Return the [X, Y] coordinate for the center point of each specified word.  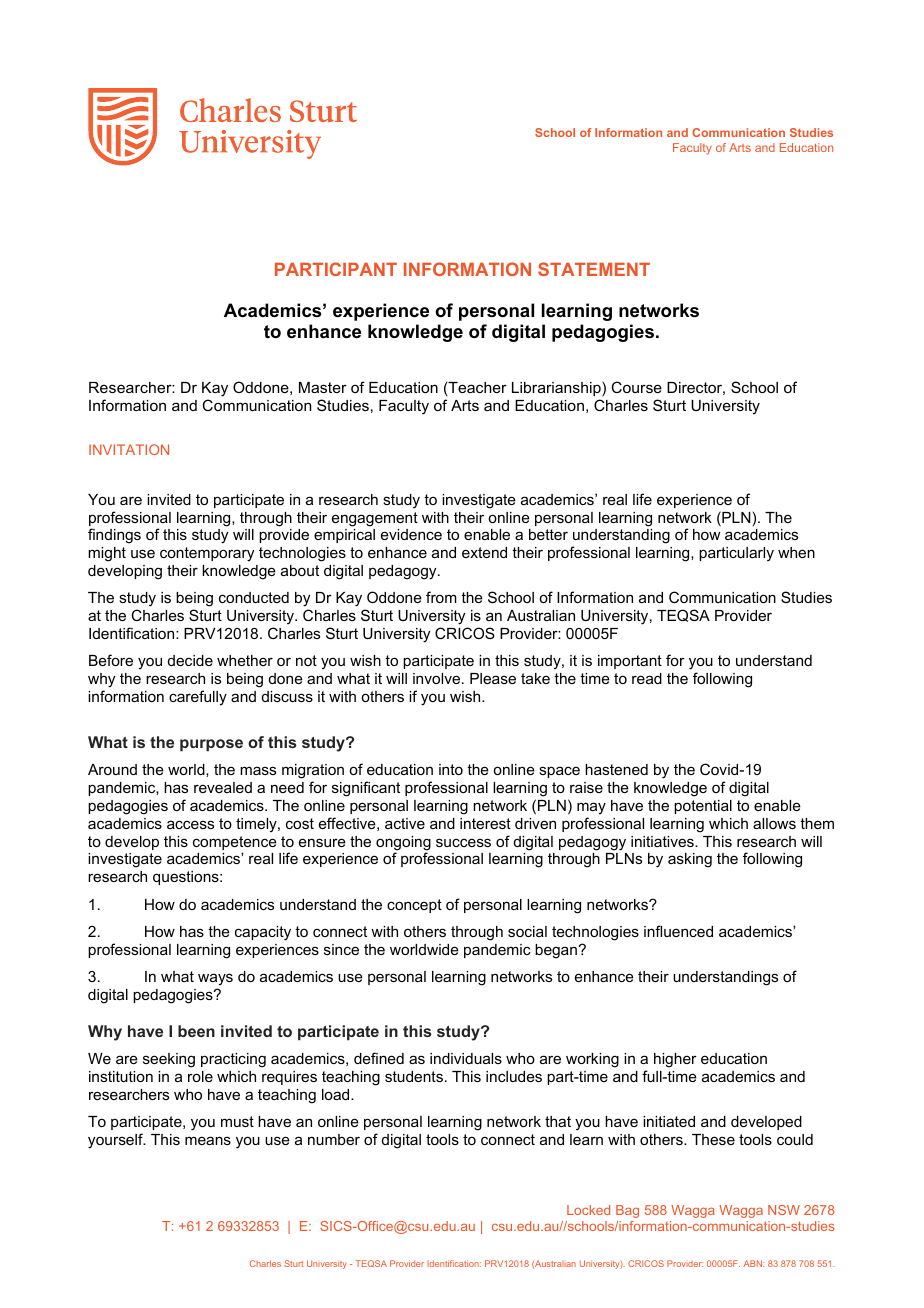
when [796, 552]
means [208, 1140]
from [441, 597]
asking [690, 860]
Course [636, 387]
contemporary [207, 554]
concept [414, 906]
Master [323, 387]
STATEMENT [594, 269]
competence [235, 844]
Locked [588, 1210]
